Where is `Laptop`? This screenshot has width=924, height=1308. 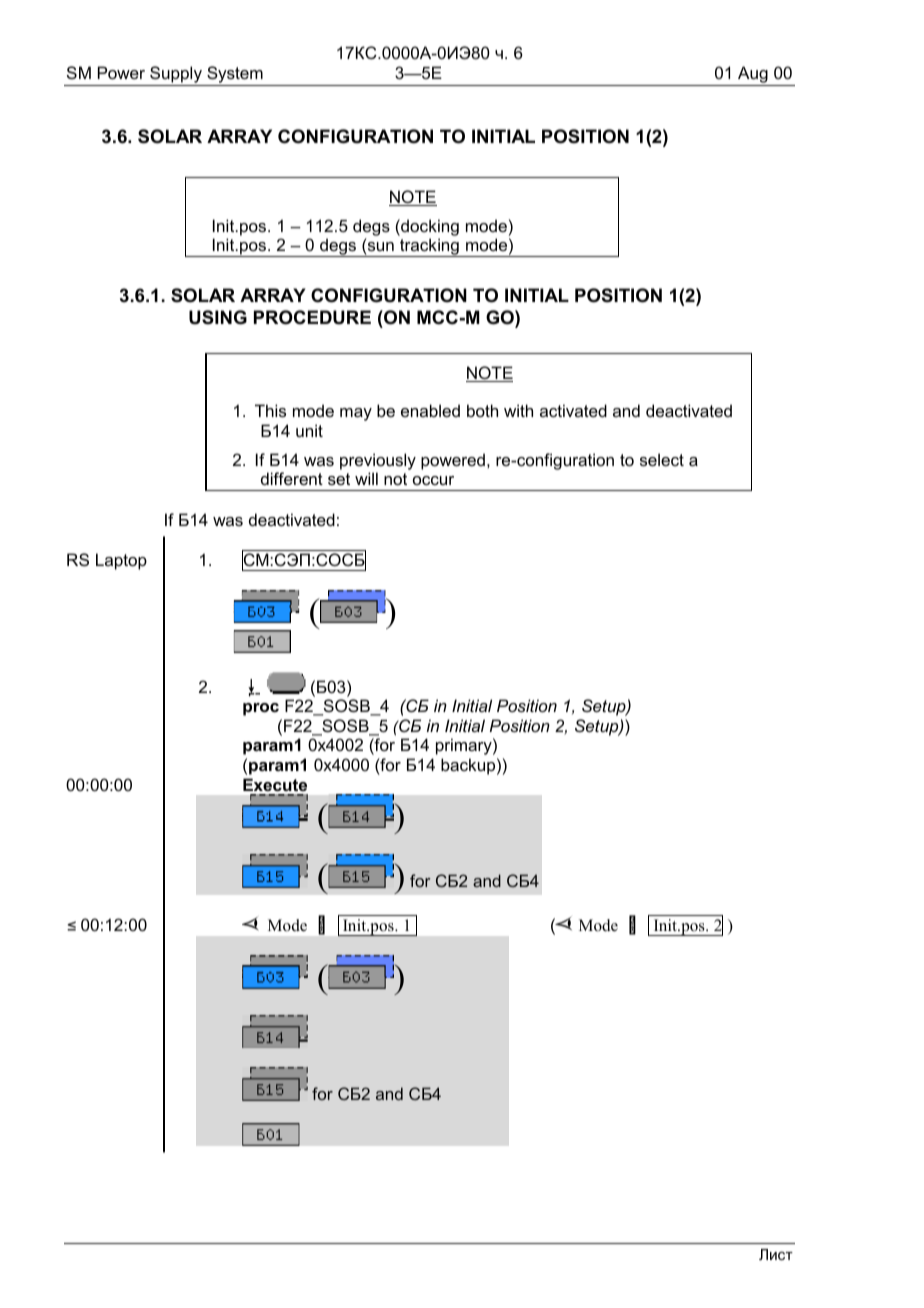 Laptop is located at coordinates (121, 561).
